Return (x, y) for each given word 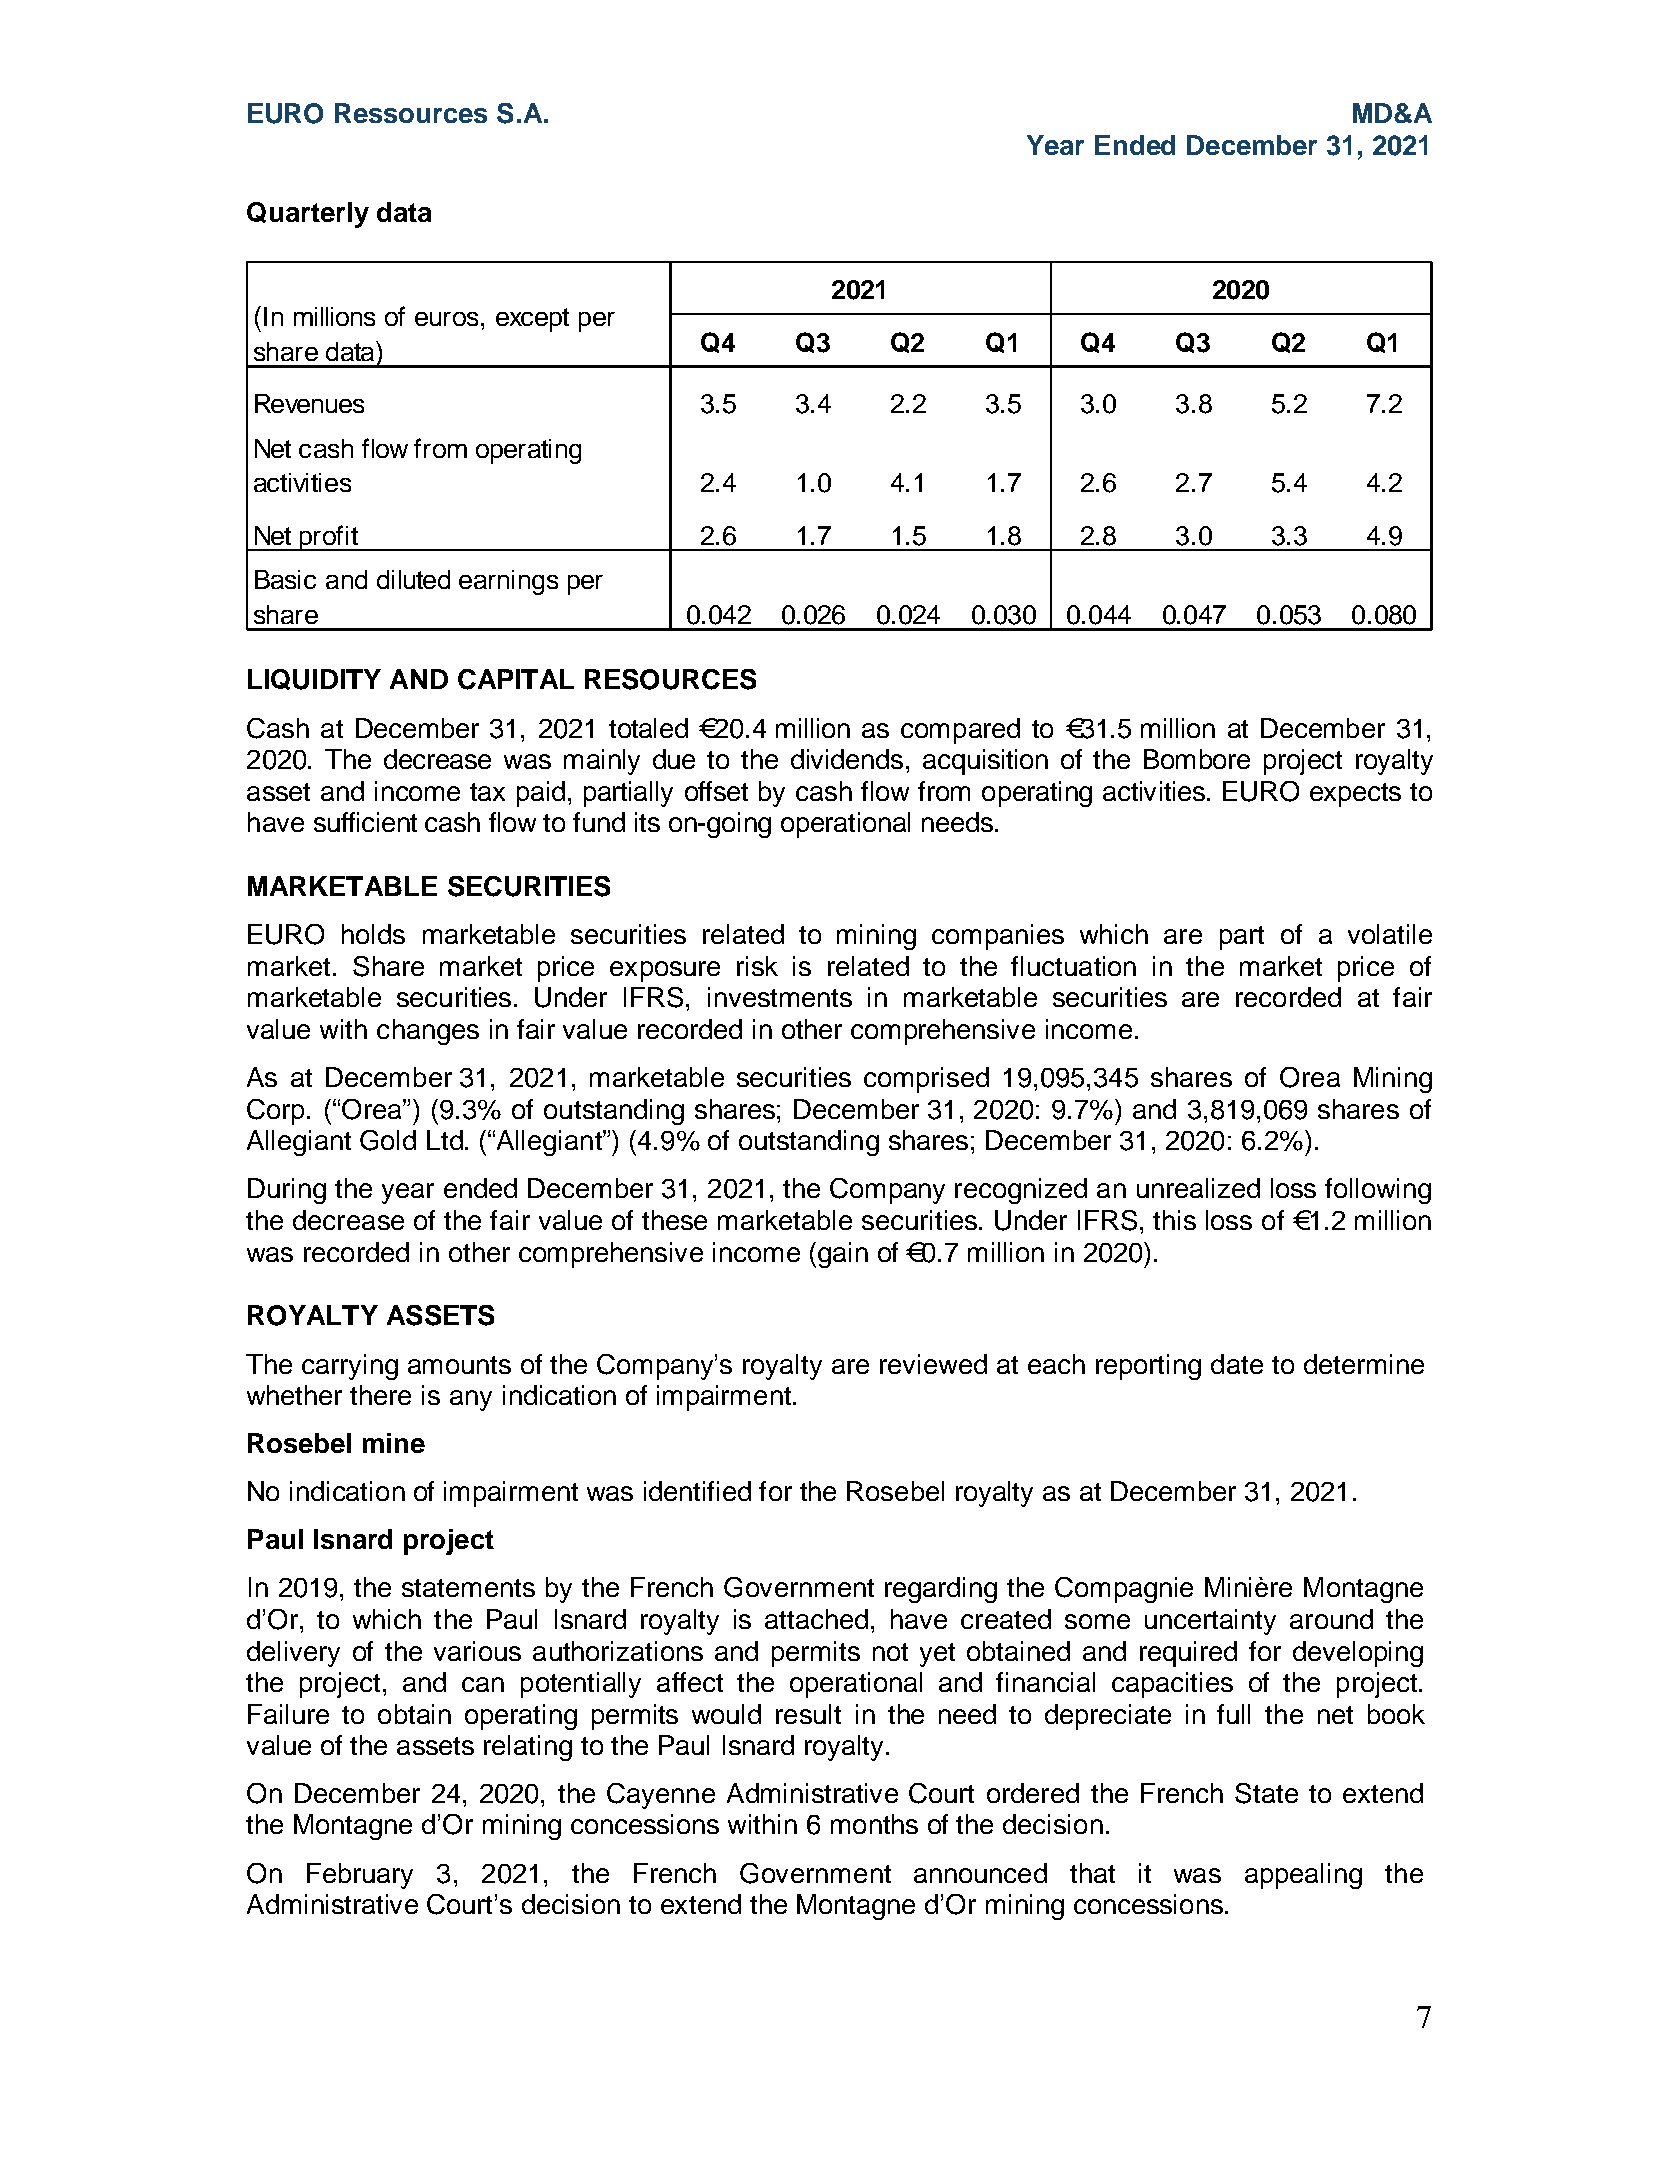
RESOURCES (670, 679)
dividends (847, 759)
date (1237, 1364)
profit (328, 538)
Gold (388, 1140)
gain (843, 1255)
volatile (1390, 934)
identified (697, 1491)
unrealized (1198, 1188)
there (380, 1395)
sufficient (365, 822)
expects (1355, 795)
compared (960, 731)
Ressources (411, 113)
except (532, 320)
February (360, 1876)
